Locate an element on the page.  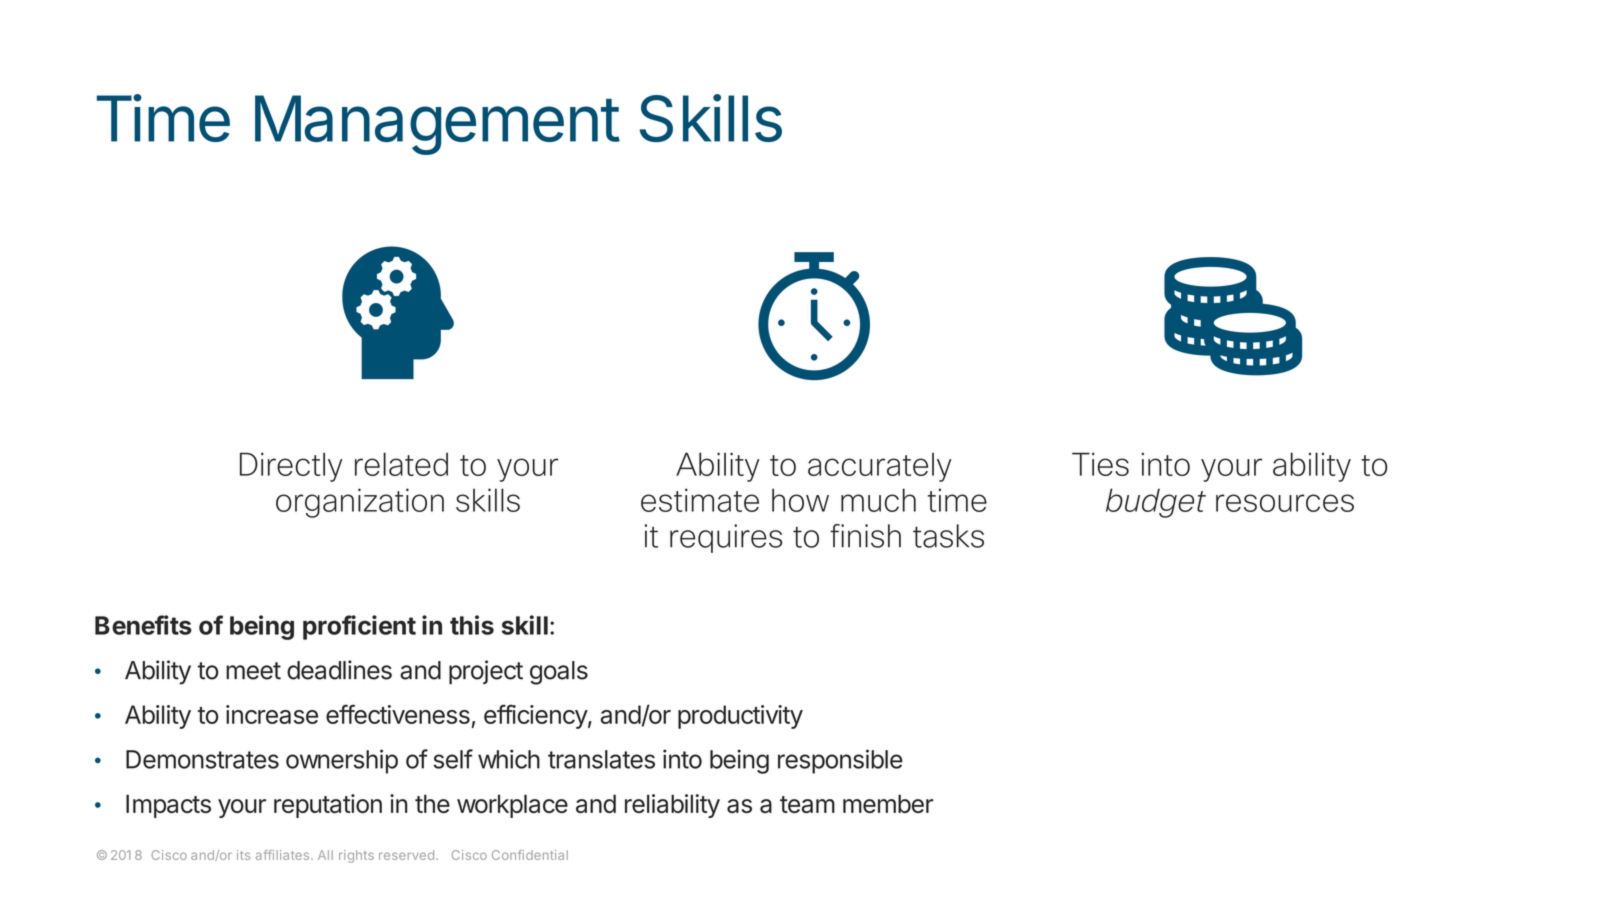
responsible is located at coordinates (840, 761).
